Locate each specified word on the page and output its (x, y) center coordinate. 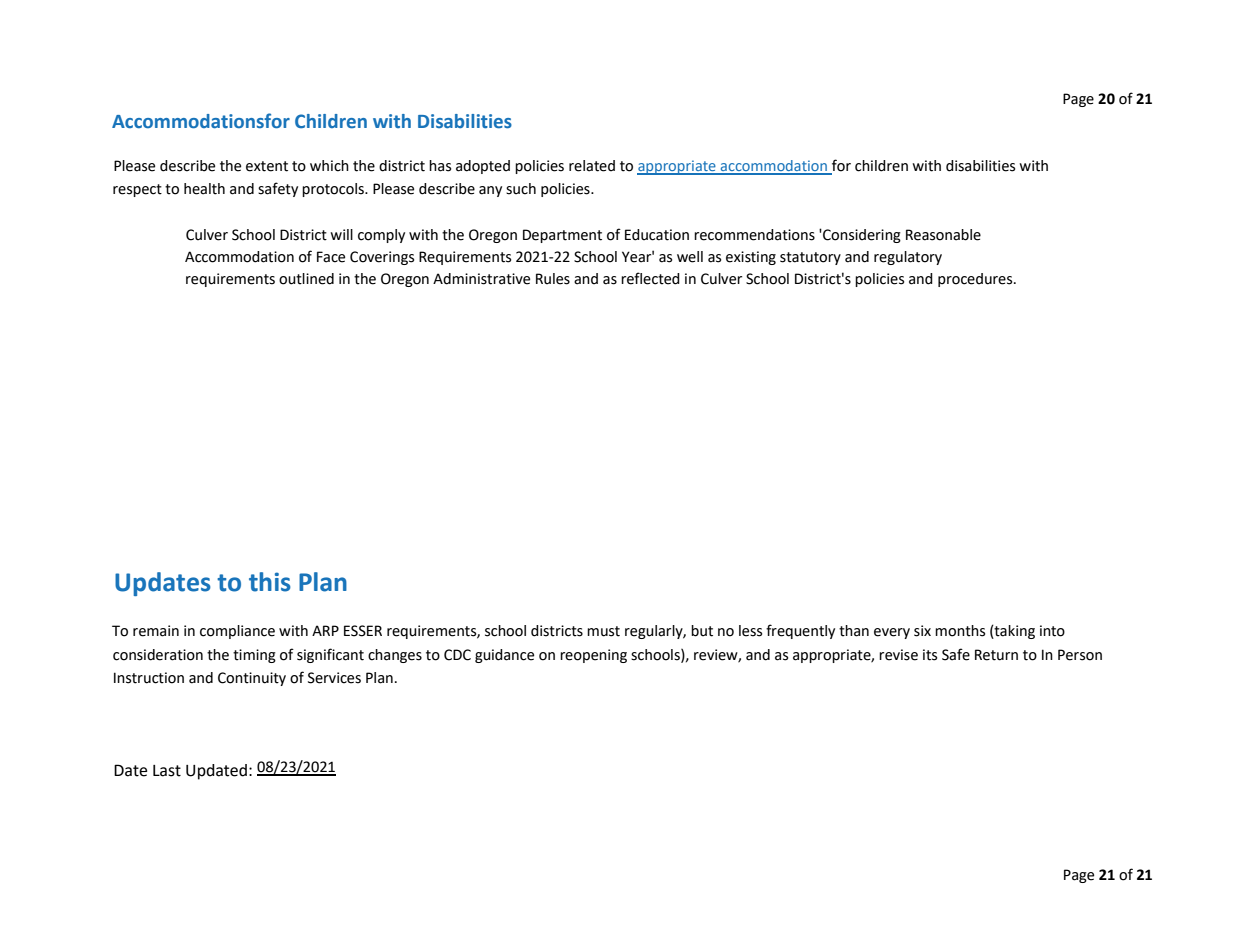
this (270, 582)
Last (167, 771)
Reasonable (943, 235)
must (603, 631)
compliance (237, 632)
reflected (650, 278)
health (204, 189)
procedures (976, 280)
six (922, 631)
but (702, 631)
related (592, 166)
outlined (306, 279)
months (960, 631)
